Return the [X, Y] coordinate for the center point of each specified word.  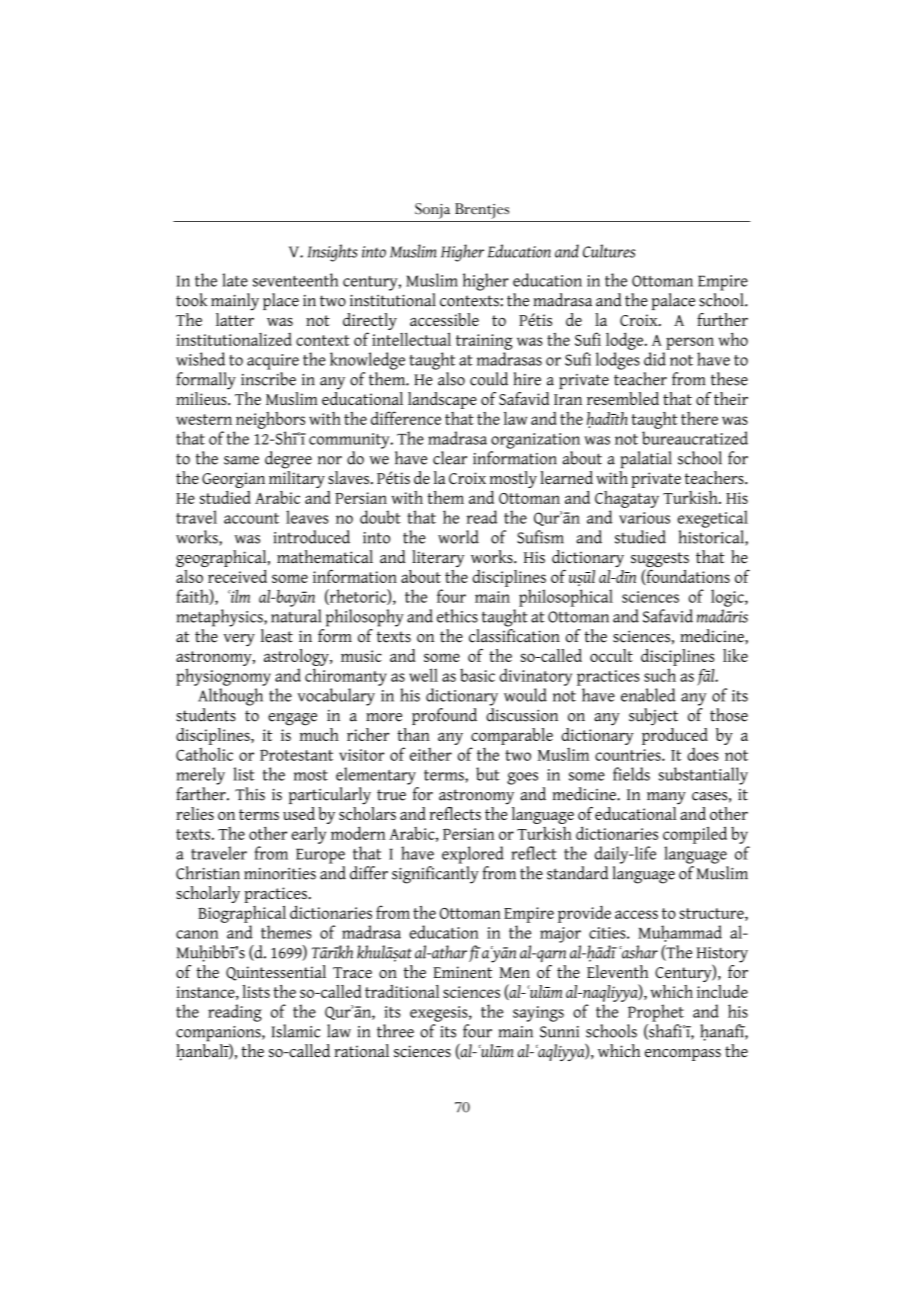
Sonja [432, 211]
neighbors [270, 420]
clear [450, 458]
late [235, 280]
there [699, 418]
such [660, 675]
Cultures [609, 251]
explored [473, 855]
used [299, 813]
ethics [457, 616]
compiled [695, 835]
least [277, 636]
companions [219, 1034]
